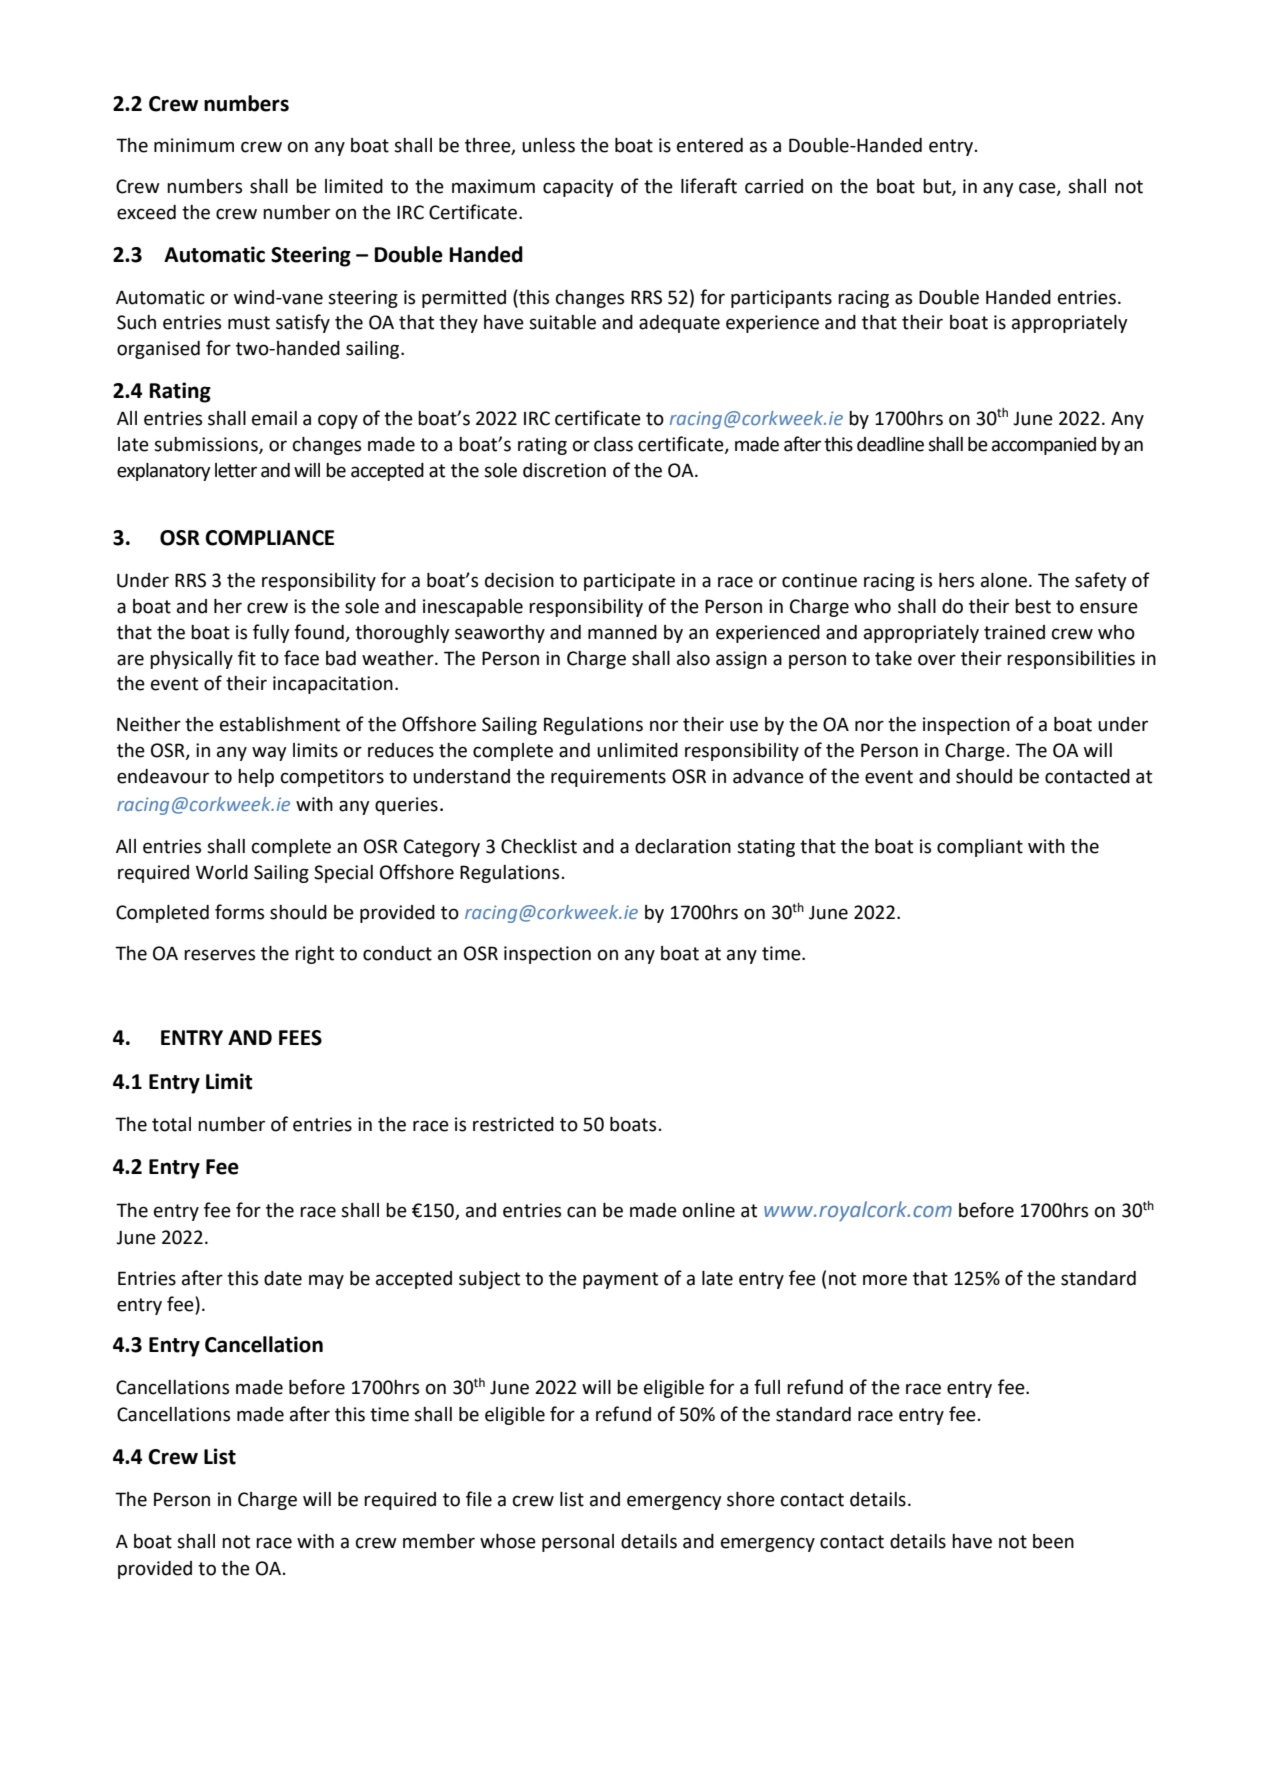 The width and height of the page is (1262, 1785). What do you see at coordinates (508, 1541) in the page?
I see `whose` at bounding box center [508, 1541].
